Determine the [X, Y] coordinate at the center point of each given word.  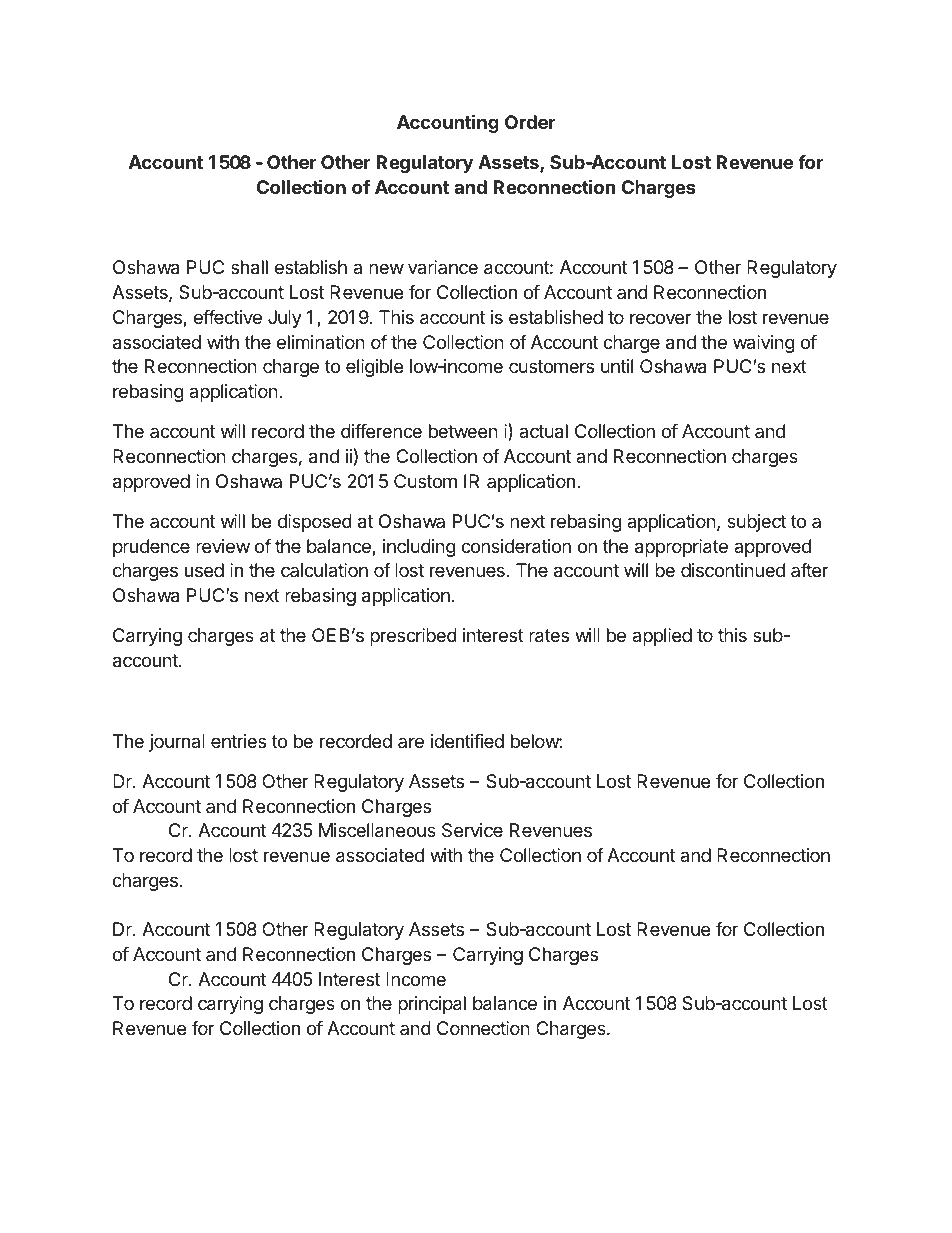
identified [467, 741]
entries [238, 741]
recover [661, 318]
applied [662, 637]
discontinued [733, 570]
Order [530, 122]
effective [228, 317]
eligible [374, 368]
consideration [516, 546]
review [223, 546]
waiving [764, 344]
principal [432, 1005]
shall [249, 267]
